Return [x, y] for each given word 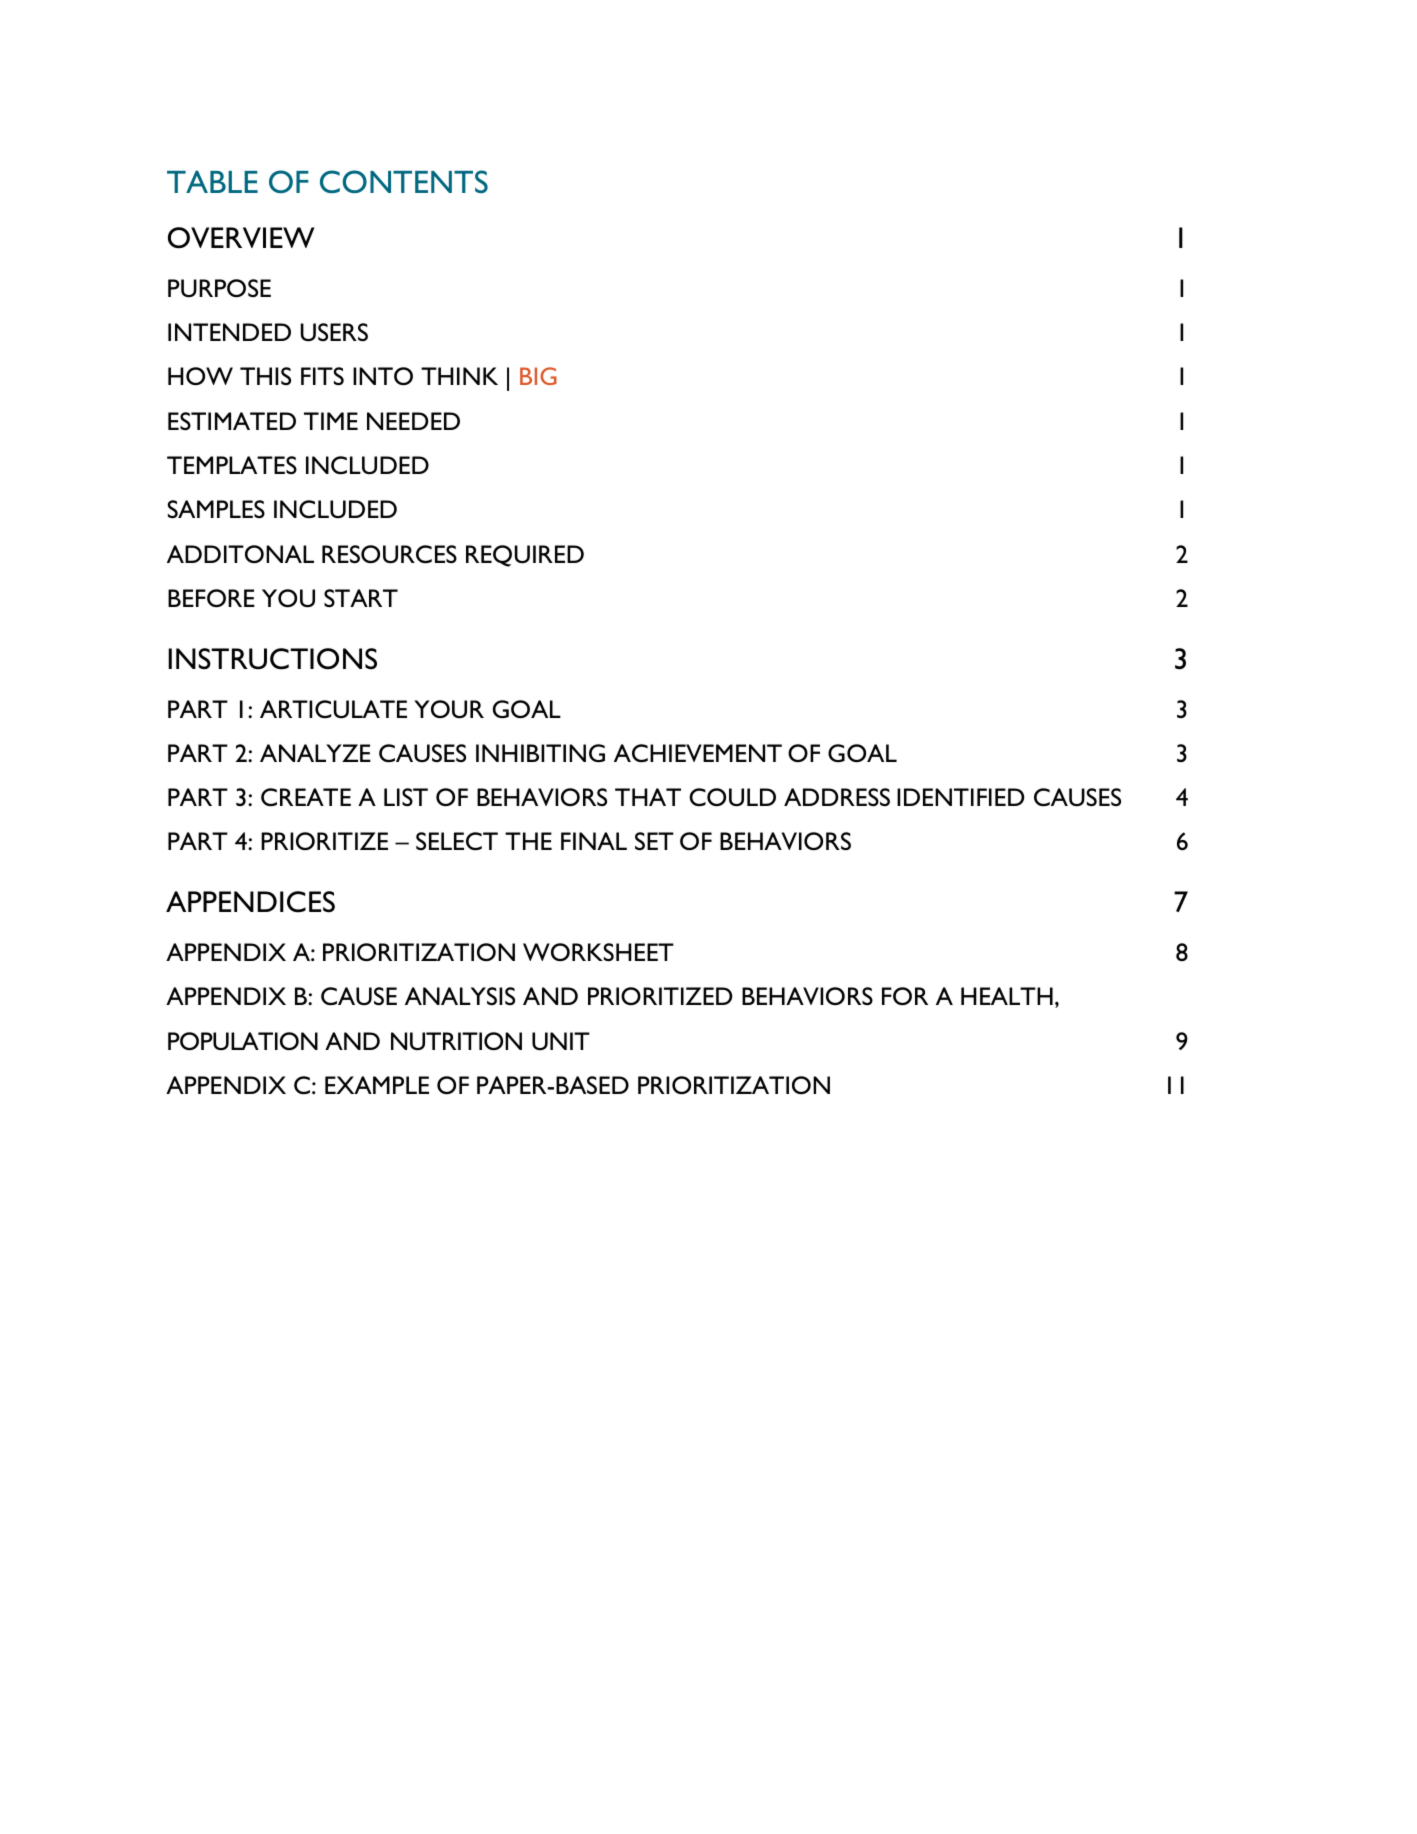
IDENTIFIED [960, 797]
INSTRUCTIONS [272, 659]
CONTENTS [404, 181]
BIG [538, 376]
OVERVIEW [241, 238]
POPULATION [243, 1041]
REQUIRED [525, 556]
